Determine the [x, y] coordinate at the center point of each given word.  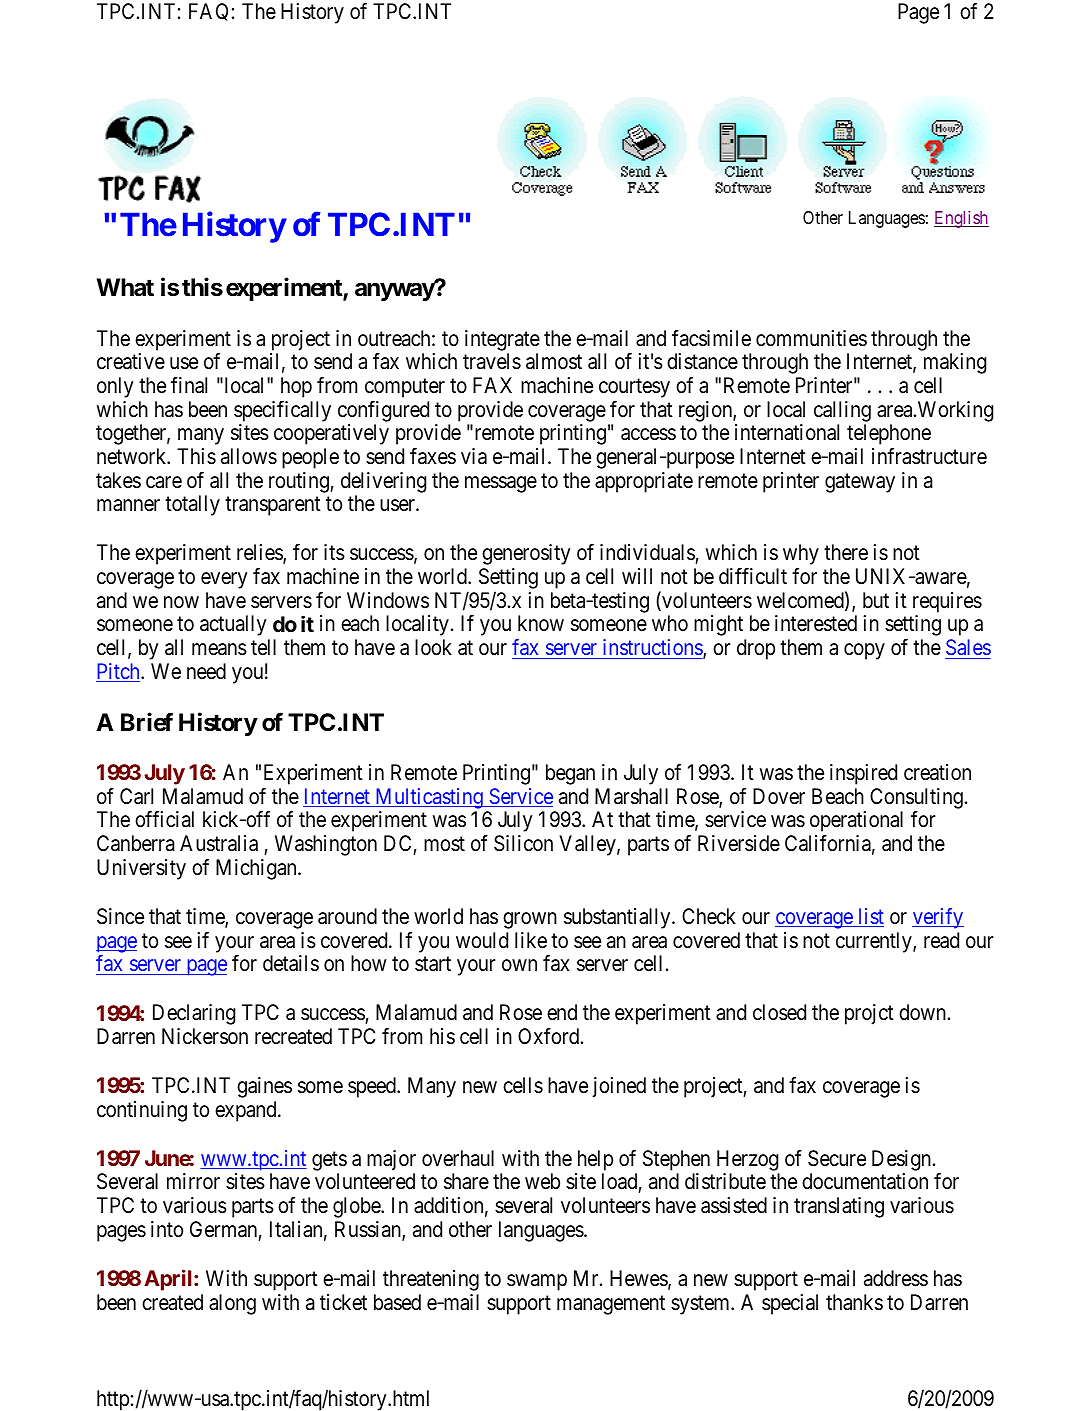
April [169, 1280]
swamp [537, 1282]
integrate [502, 340]
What [125, 287]
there [846, 552]
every [224, 580]
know [541, 623]
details [291, 963]
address [896, 1278]
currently [875, 942]
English [961, 219]
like [531, 940]
